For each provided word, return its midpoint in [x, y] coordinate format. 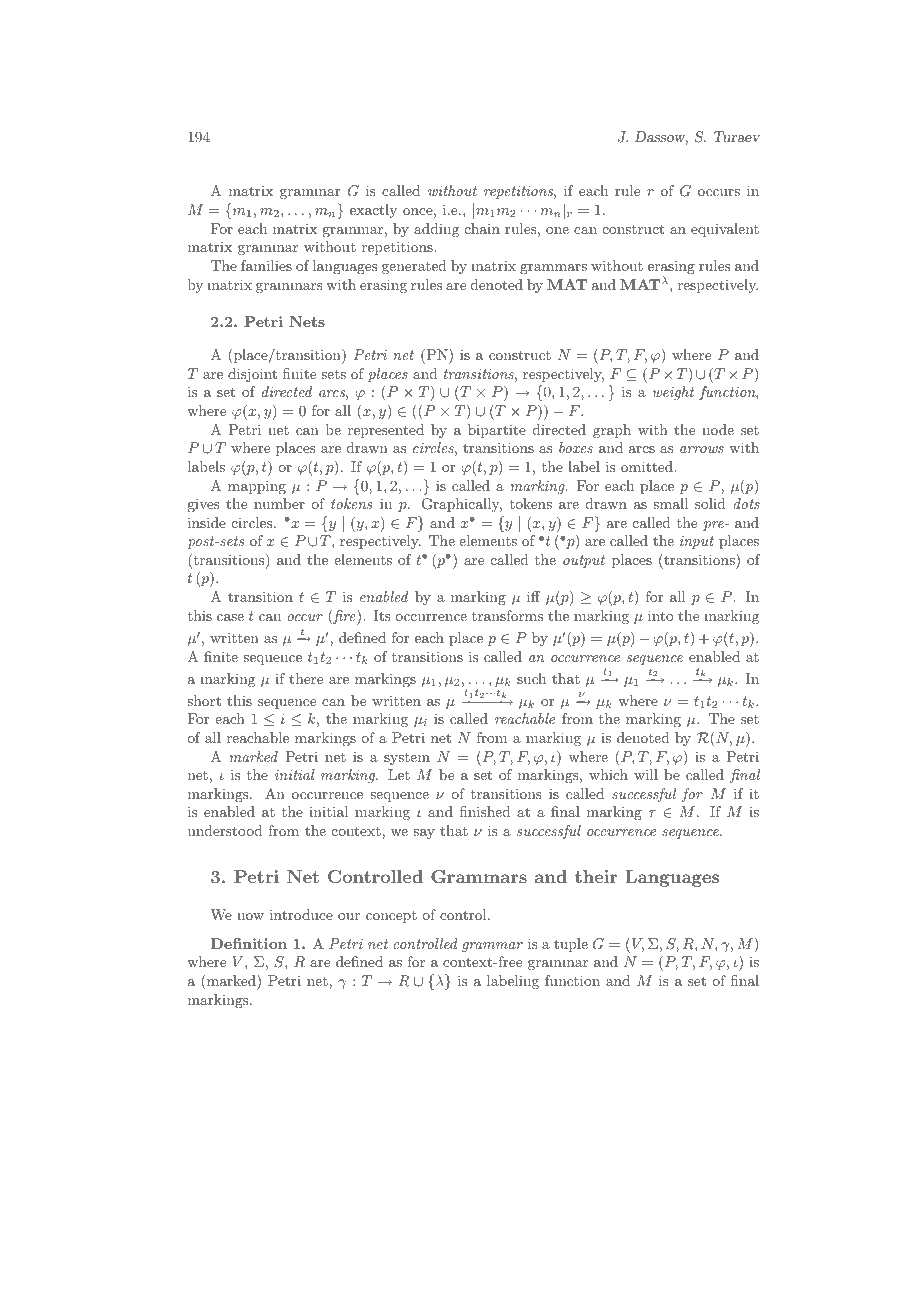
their [596, 876]
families [266, 265]
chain [482, 228]
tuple [571, 945]
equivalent [725, 230]
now [250, 916]
